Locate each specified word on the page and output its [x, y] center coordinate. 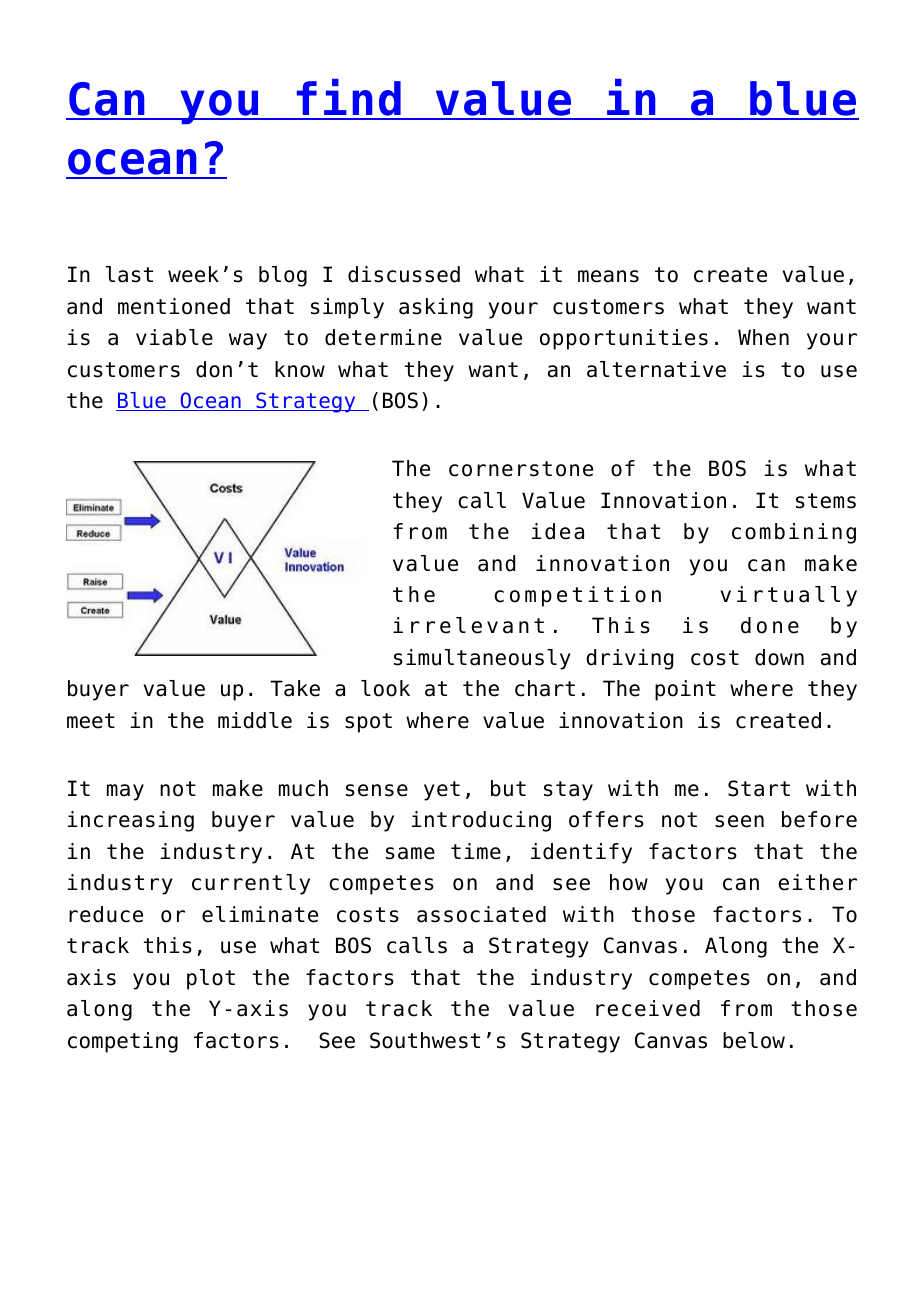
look [385, 688]
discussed [404, 274]
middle [255, 720]
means [608, 276]
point [685, 690]
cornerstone [521, 469]
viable [174, 337]
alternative [656, 369]
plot [211, 979]
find [348, 99]
